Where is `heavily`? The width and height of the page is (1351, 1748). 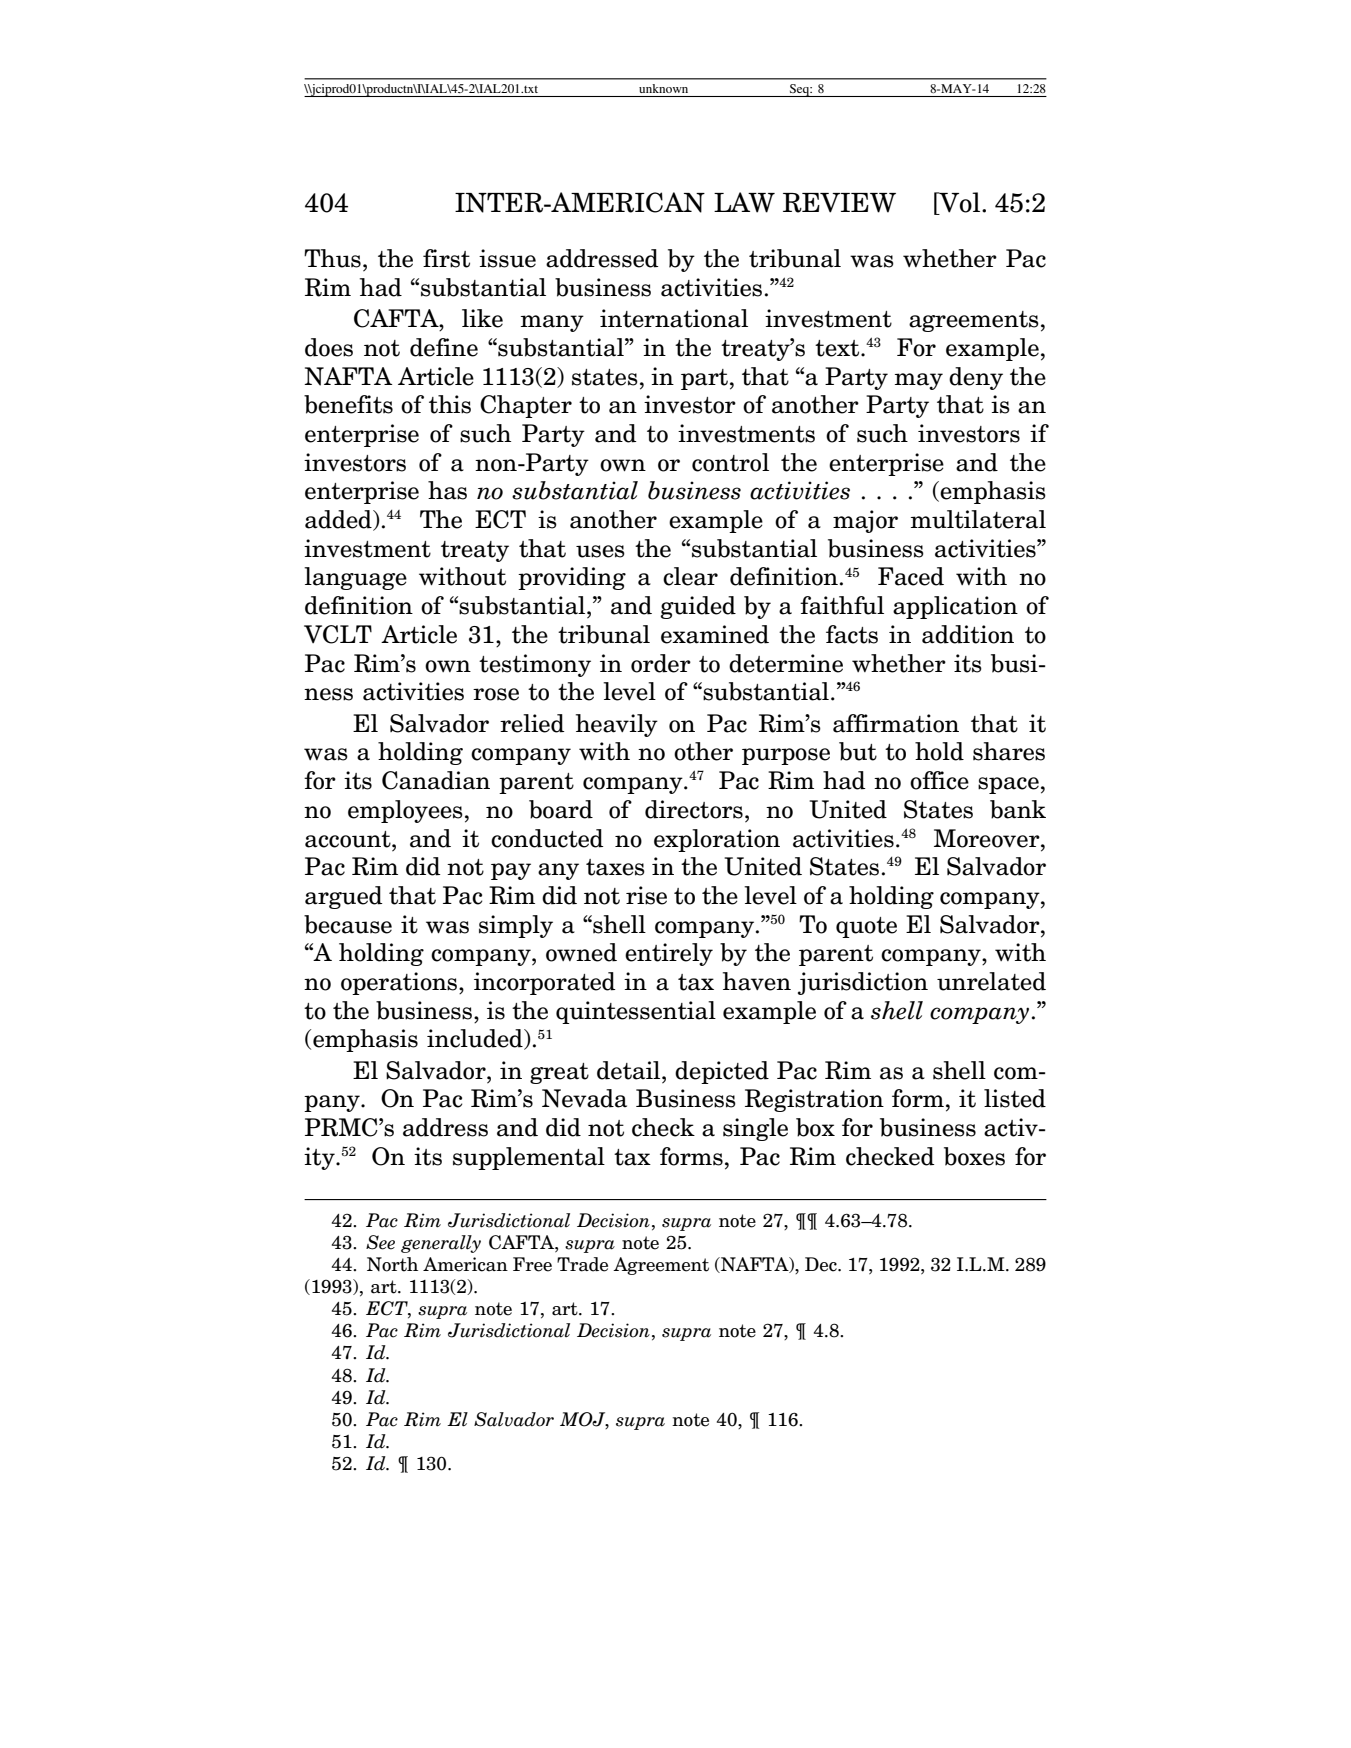 heavily is located at coordinates (617, 725).
